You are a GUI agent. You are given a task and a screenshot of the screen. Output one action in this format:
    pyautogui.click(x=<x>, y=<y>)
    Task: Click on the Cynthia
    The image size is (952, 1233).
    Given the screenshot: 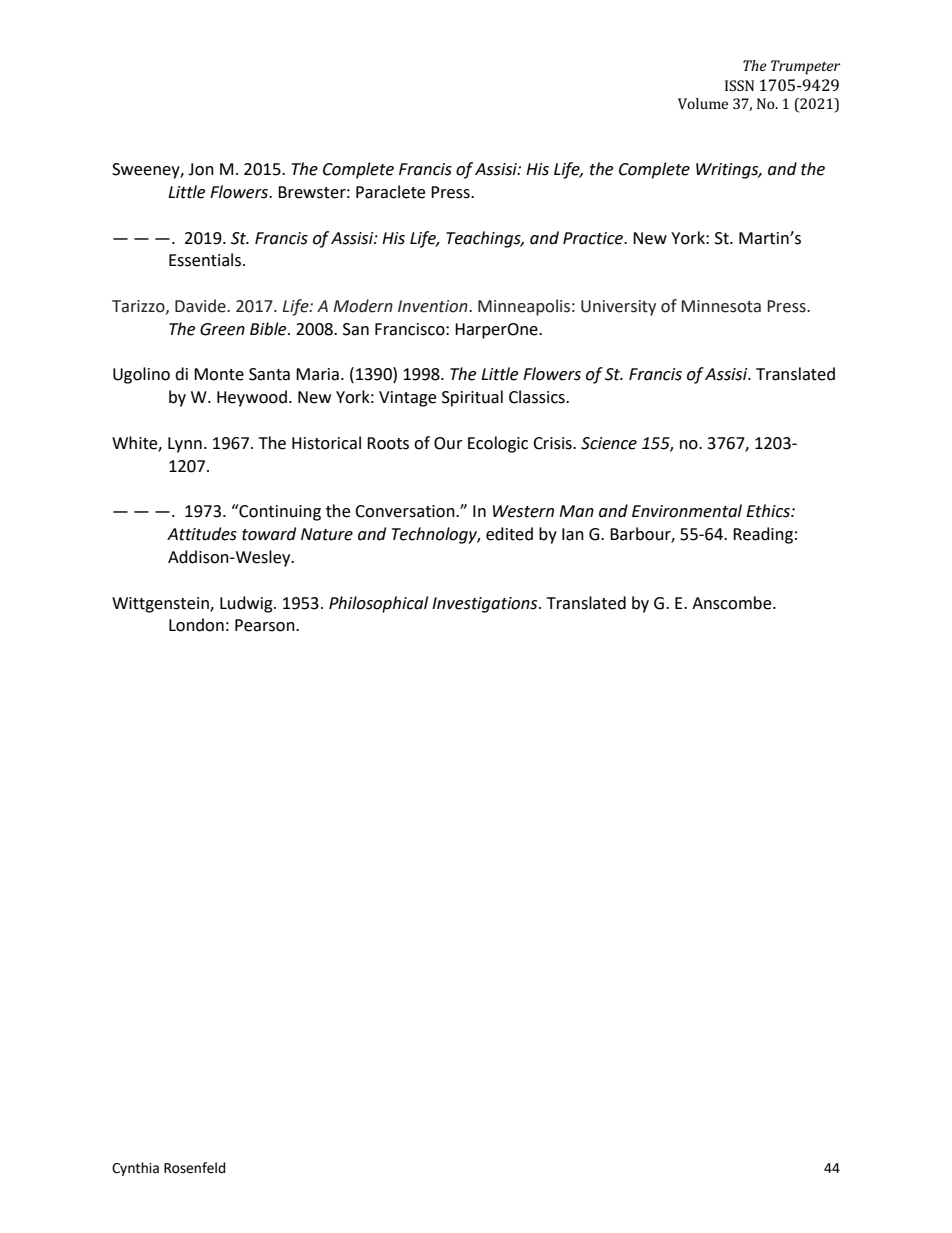 What is the action you would take?
    pyautogui.click(x=135, y=1169)
